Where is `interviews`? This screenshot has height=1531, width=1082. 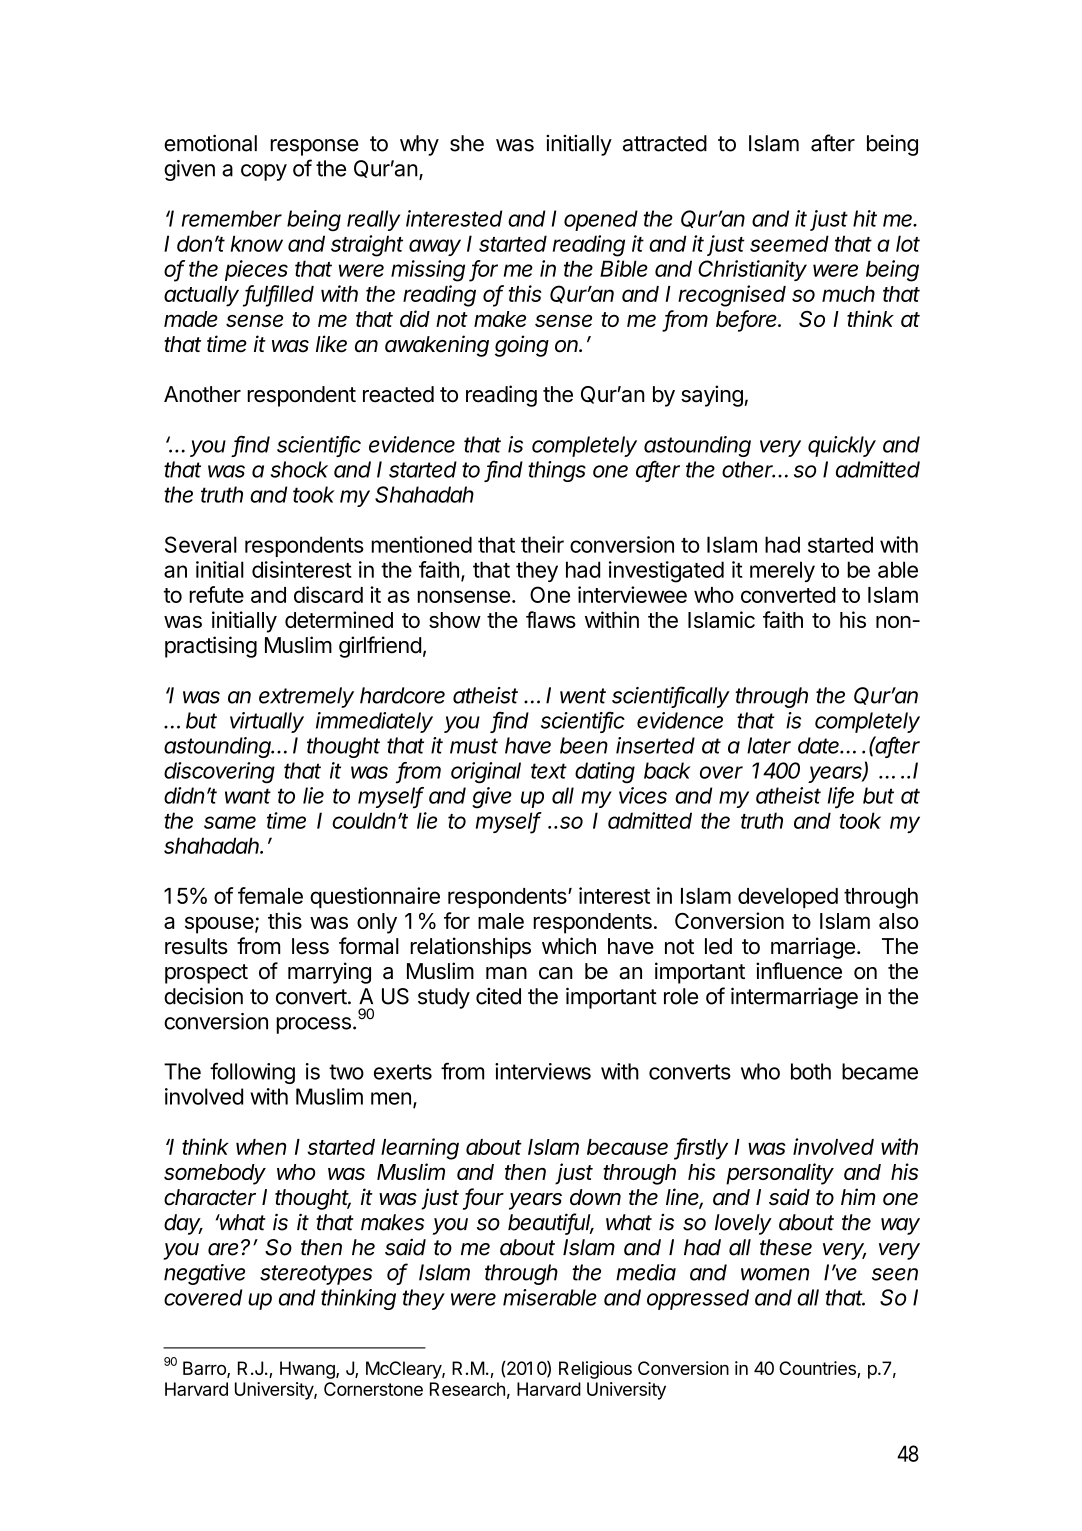 interviews is located at coordinates (543, 1071).
